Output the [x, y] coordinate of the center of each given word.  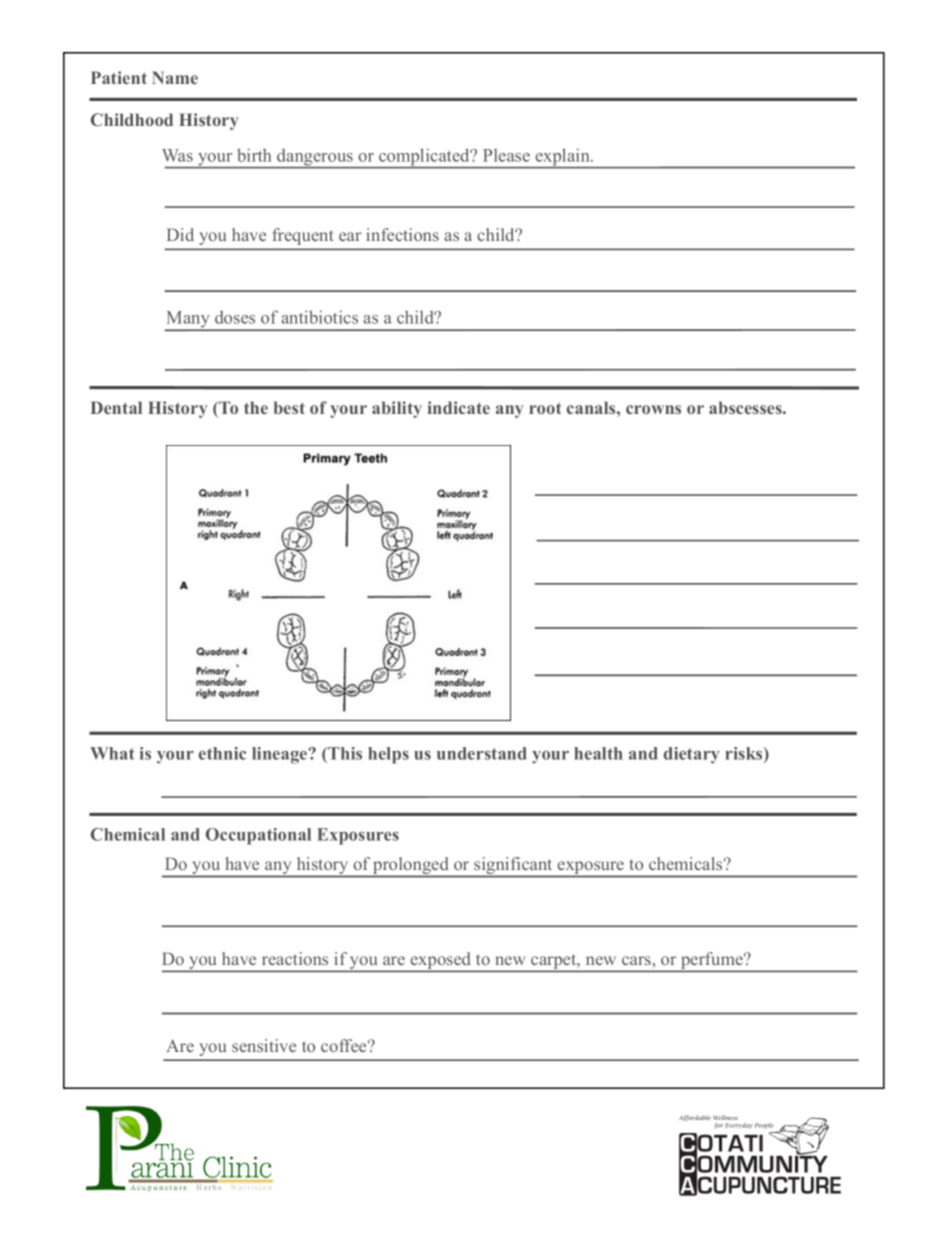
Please [506, 155]
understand [482, 753]
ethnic [222, 753]
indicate [459, 407]
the [256, 407]
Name [175, 77]
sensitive [264, 1045]
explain [562, 158]
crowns [653, 409]
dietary [692, 755]
